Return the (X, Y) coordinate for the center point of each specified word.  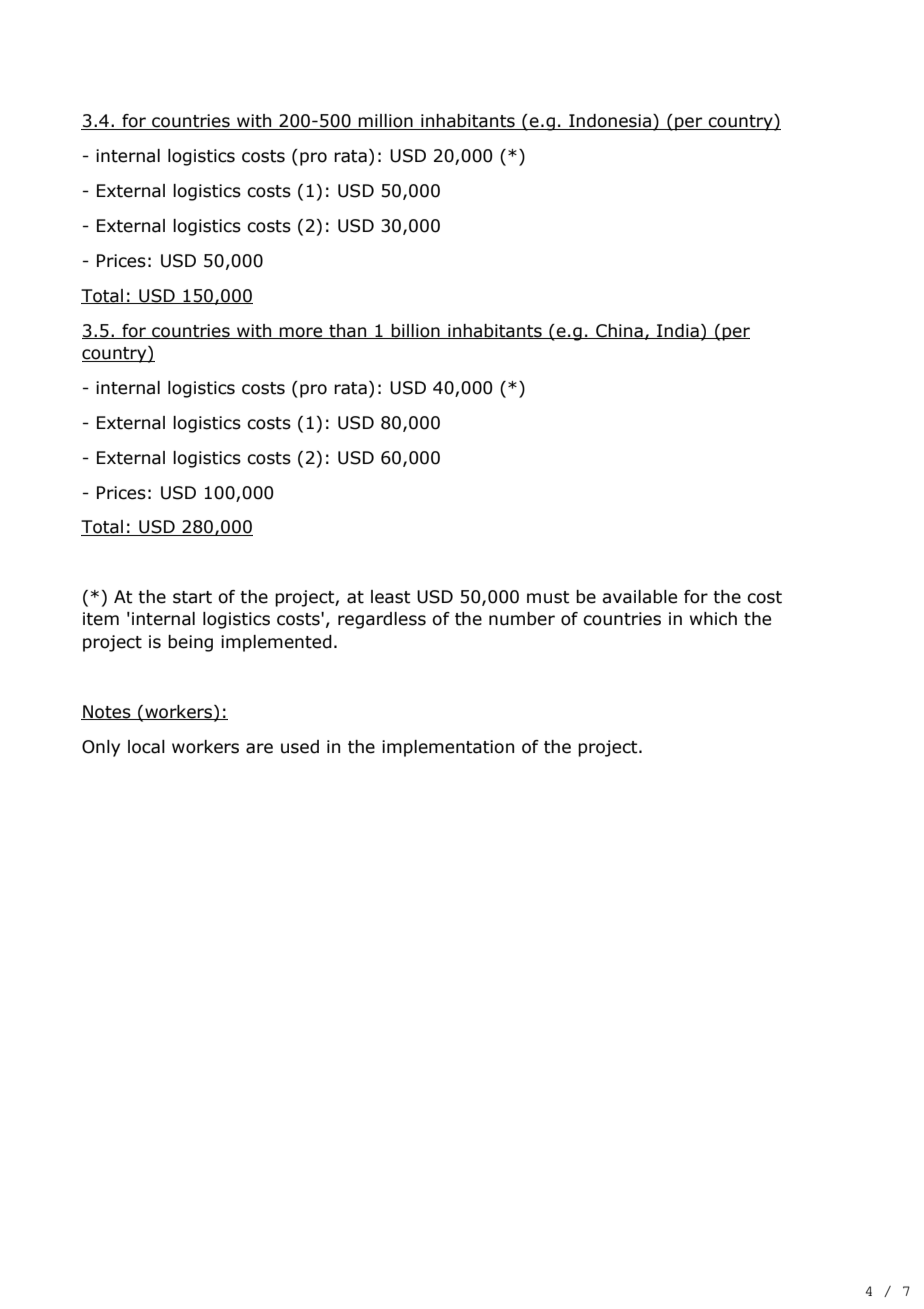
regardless (382, 620)
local (146, 747)
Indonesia (610, 122)
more (301, 333)
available (639, 597)
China (619, 331)
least (391, 597)
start (192, 597)
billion (416, 331)
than (348, 331)
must (548, 597)
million (386, 122)
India (678, 331)
